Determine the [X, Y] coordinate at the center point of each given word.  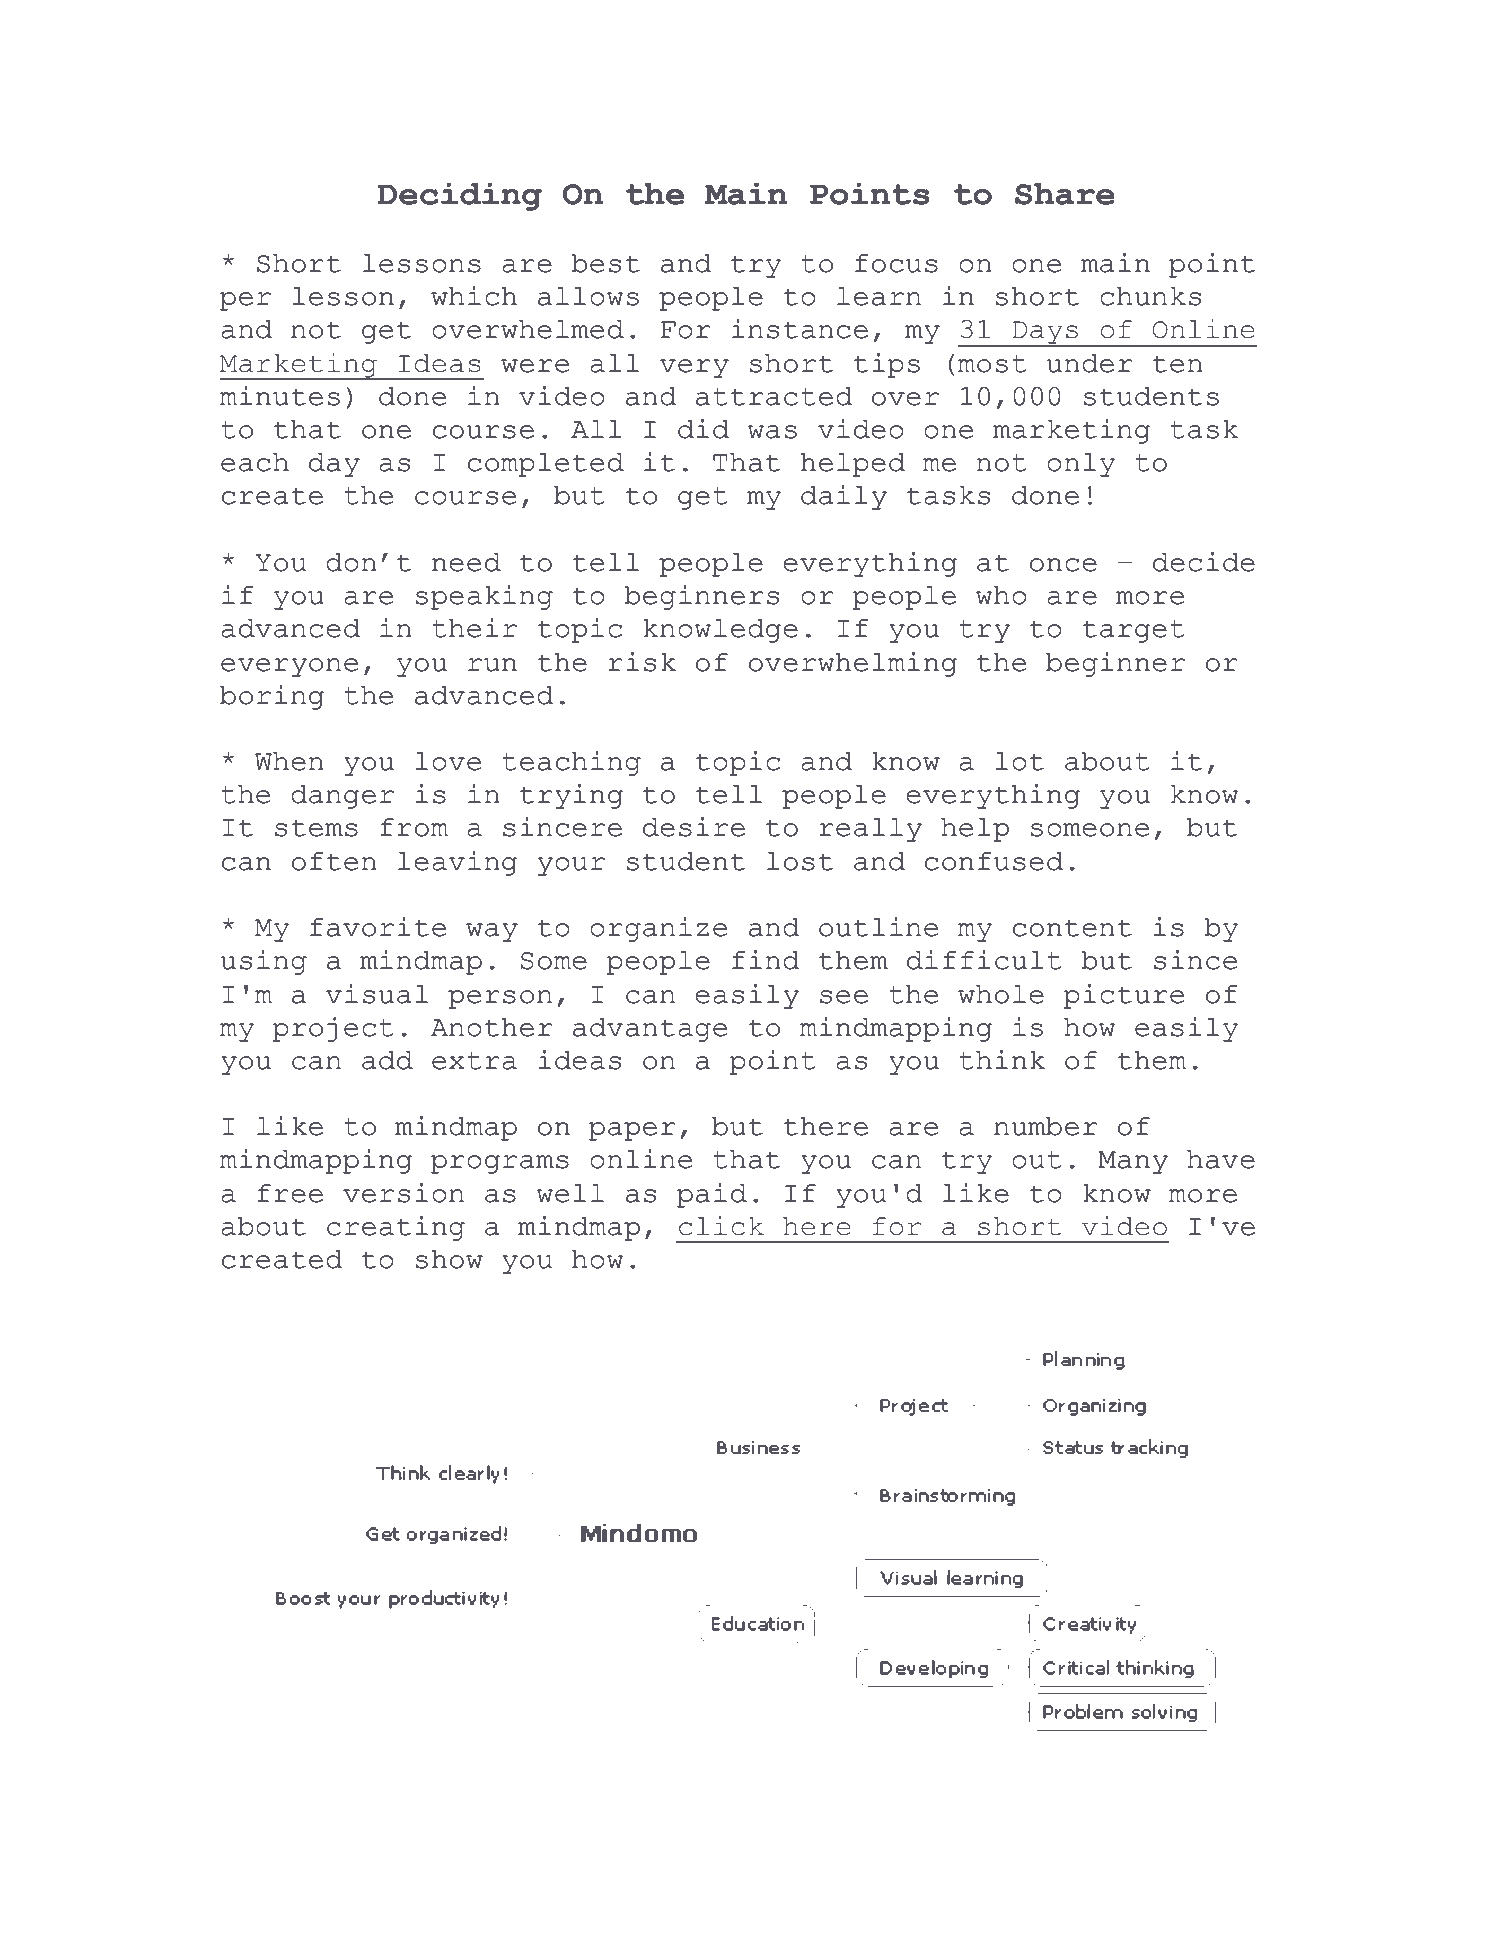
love [448, 761]
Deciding [460, 197]
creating [396, 1228]
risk [642, 662]
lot [1019, 761]
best [605, 263]
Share [1065, 194]
